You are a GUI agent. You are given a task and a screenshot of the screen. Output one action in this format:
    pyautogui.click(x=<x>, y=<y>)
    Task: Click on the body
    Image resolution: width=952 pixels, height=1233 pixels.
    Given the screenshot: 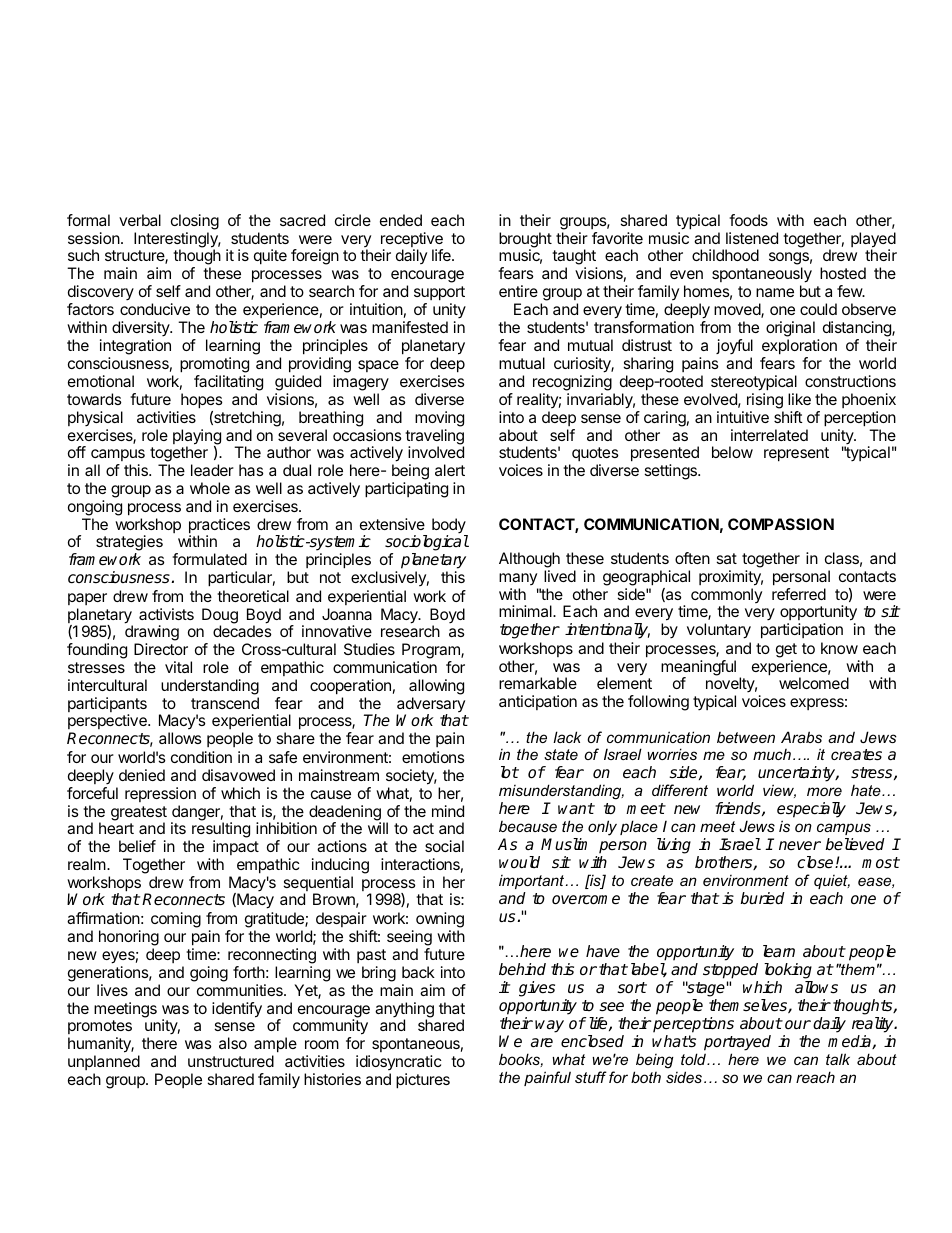 What is the action you would take?
    pyautogui.click(x=449, y=527)
